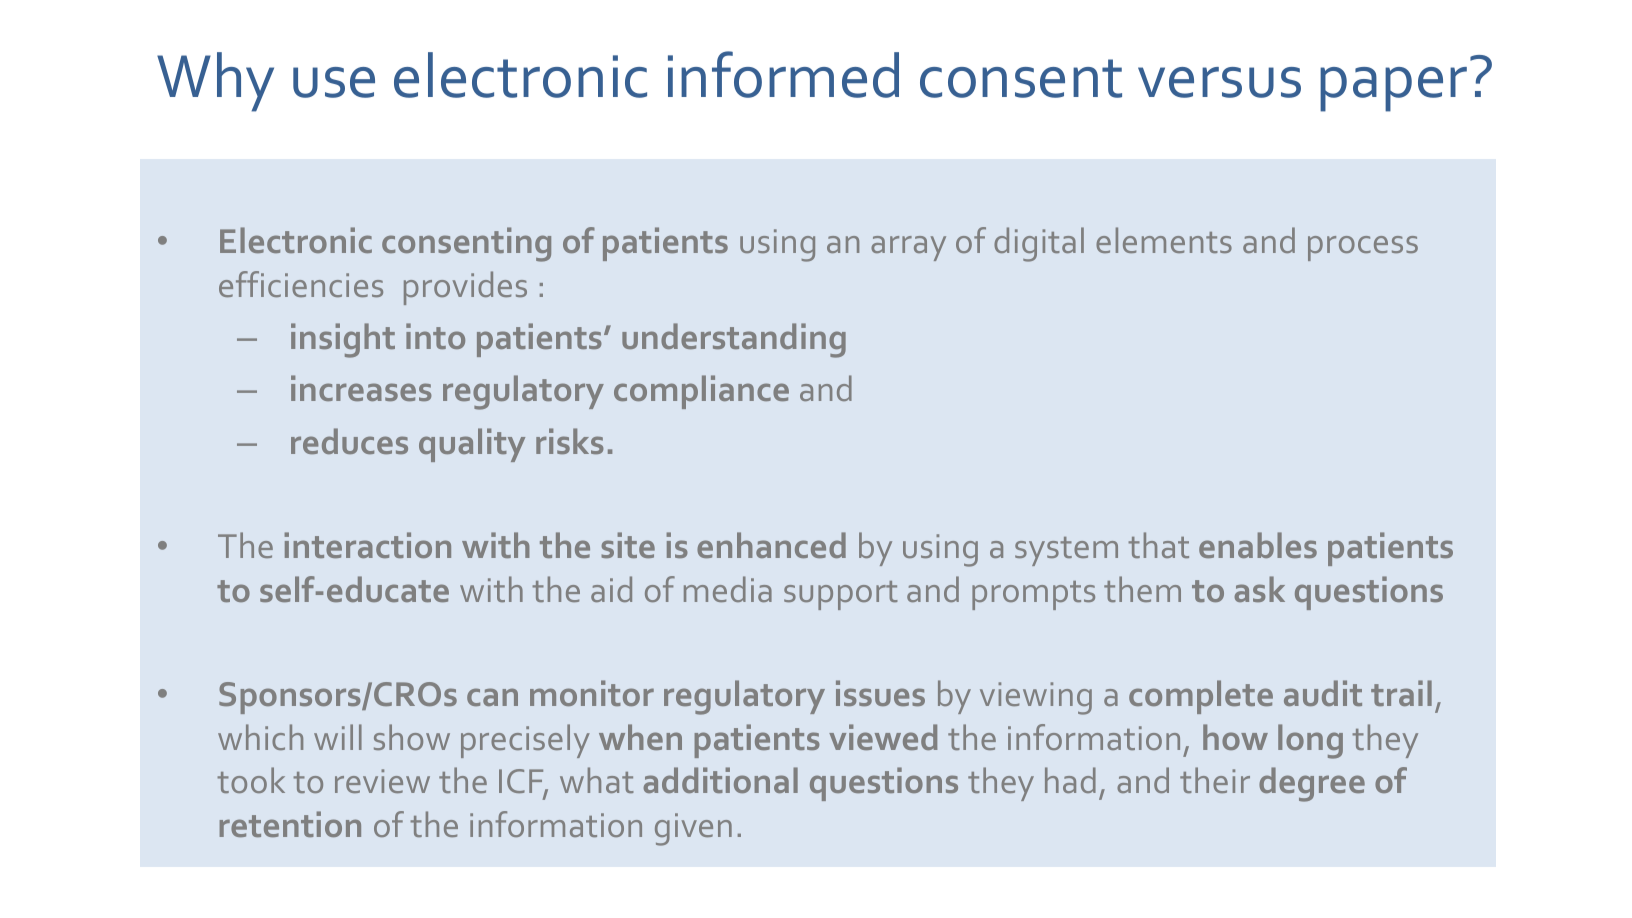 The height and width of the screenshot is (918, 1632). I want to click on ask, so click(1260, 589).
